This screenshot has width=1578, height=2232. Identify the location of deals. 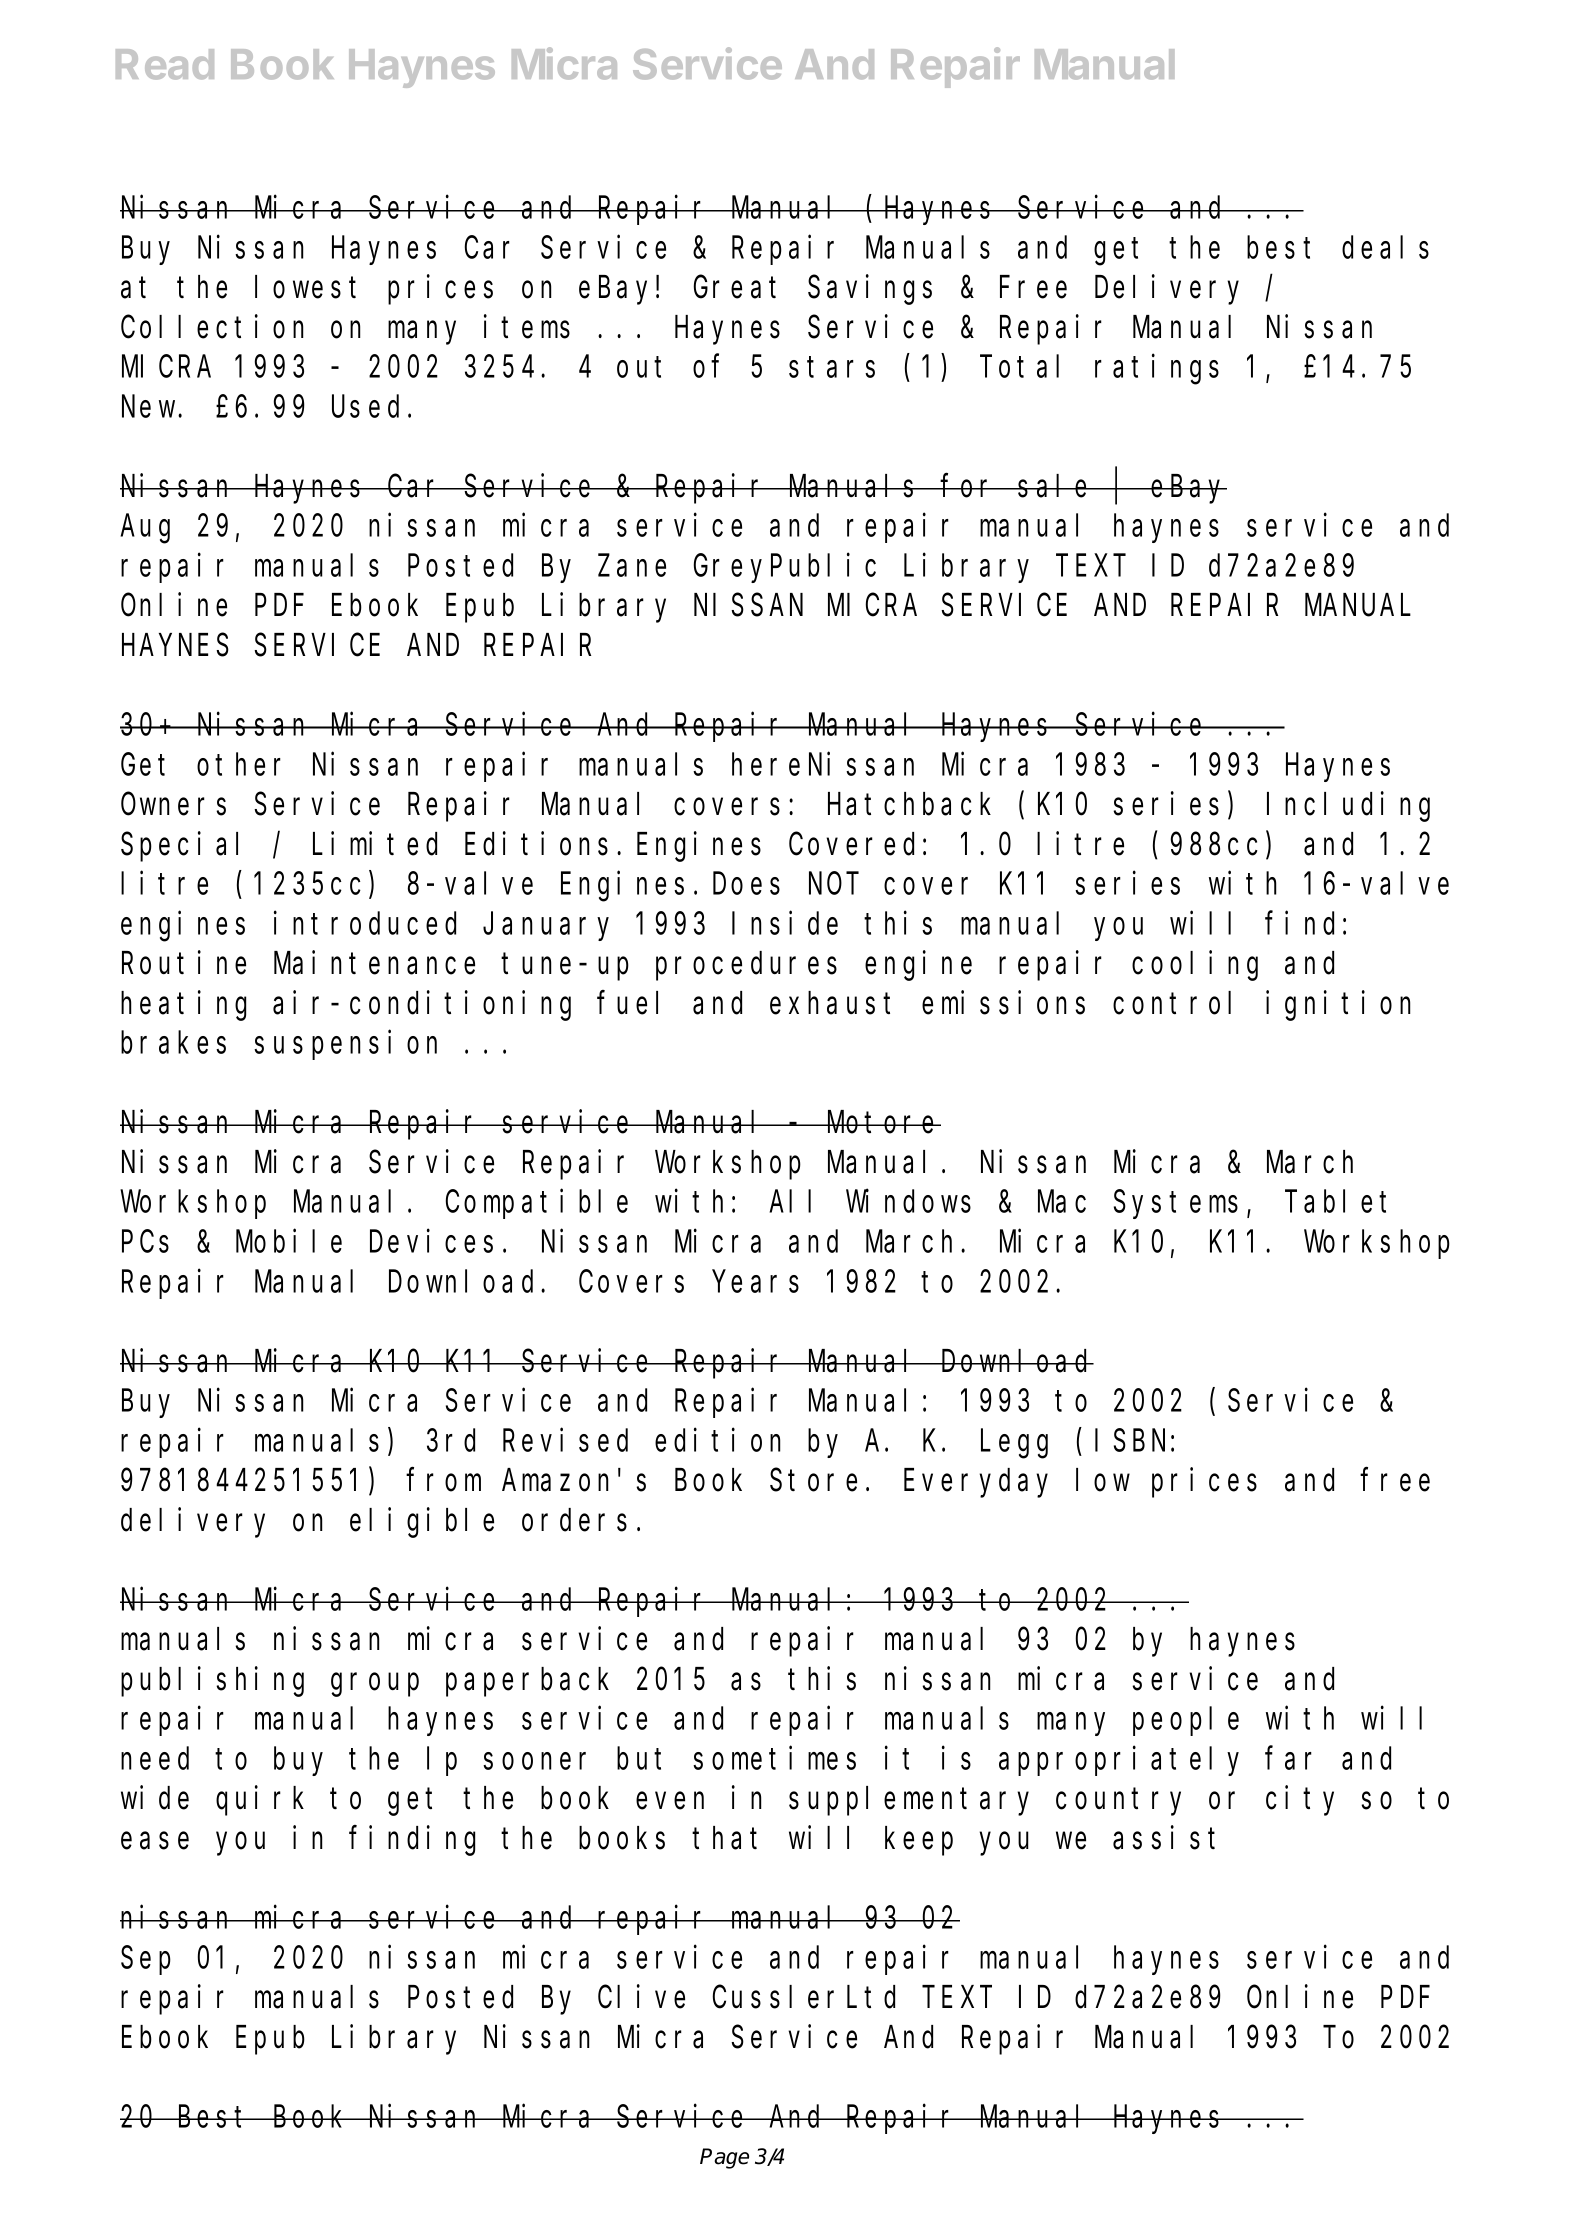
(1385, 247).
